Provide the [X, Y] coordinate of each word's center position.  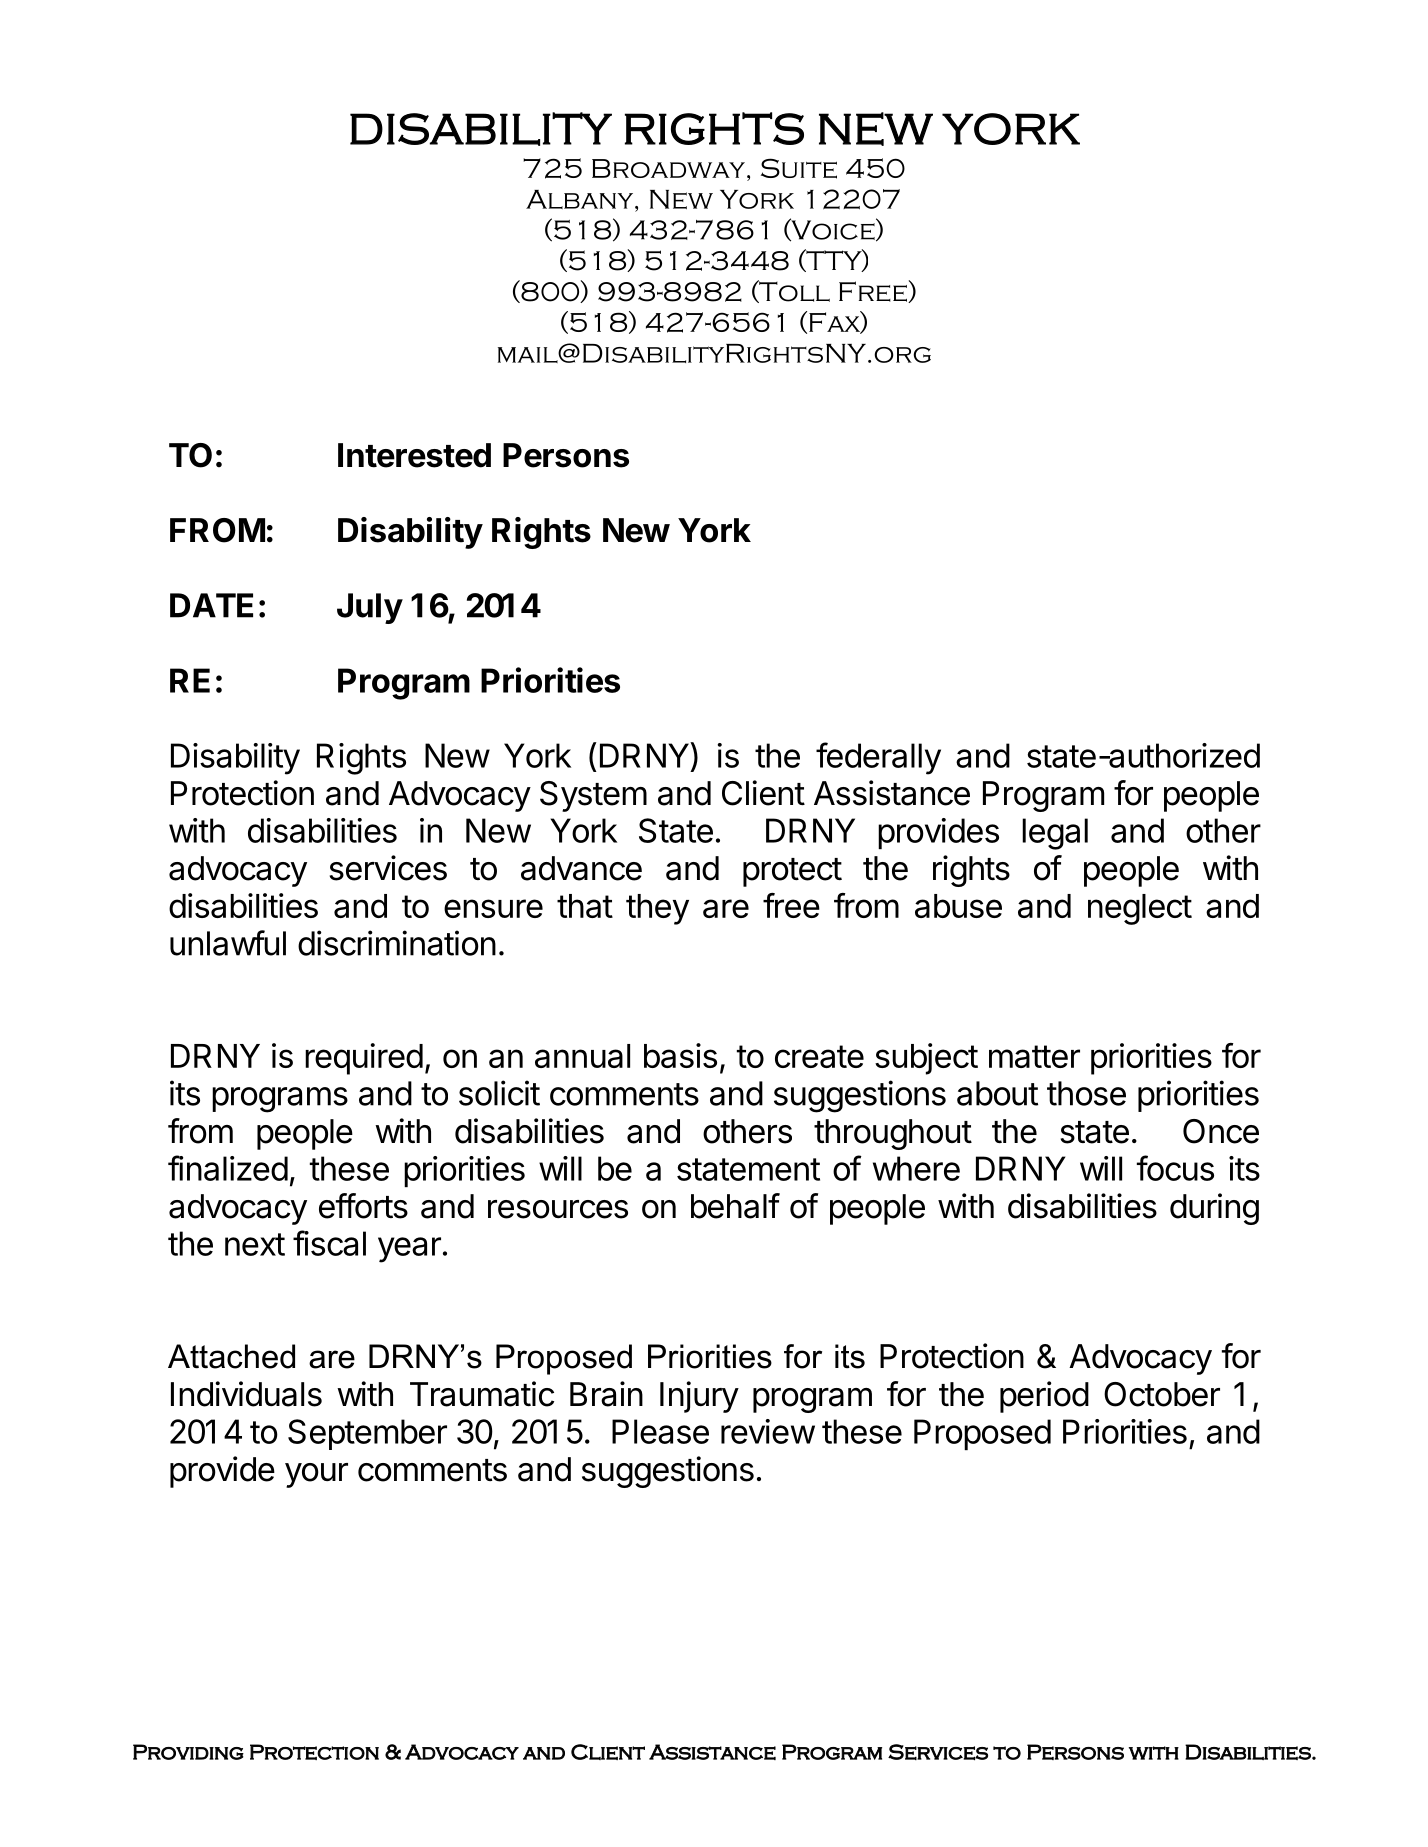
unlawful [228, 943]
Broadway [668, 168]
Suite [799, 168]
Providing [188, 1752]
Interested [414, 455]
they [657, 909]
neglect [1140, 909]
